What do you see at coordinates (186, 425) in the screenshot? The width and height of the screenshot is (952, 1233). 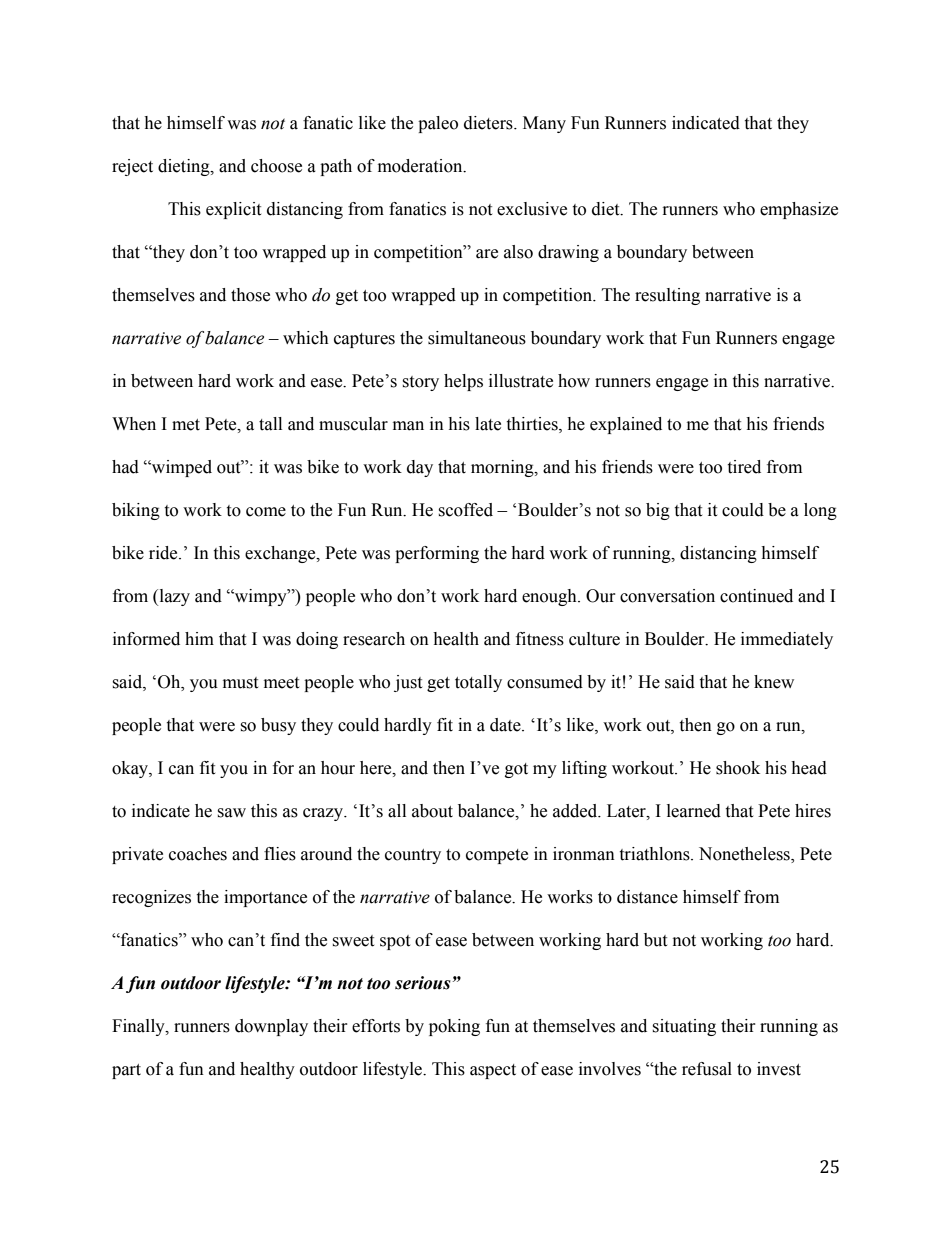 I see `met` at bounding box center [186, 425].
